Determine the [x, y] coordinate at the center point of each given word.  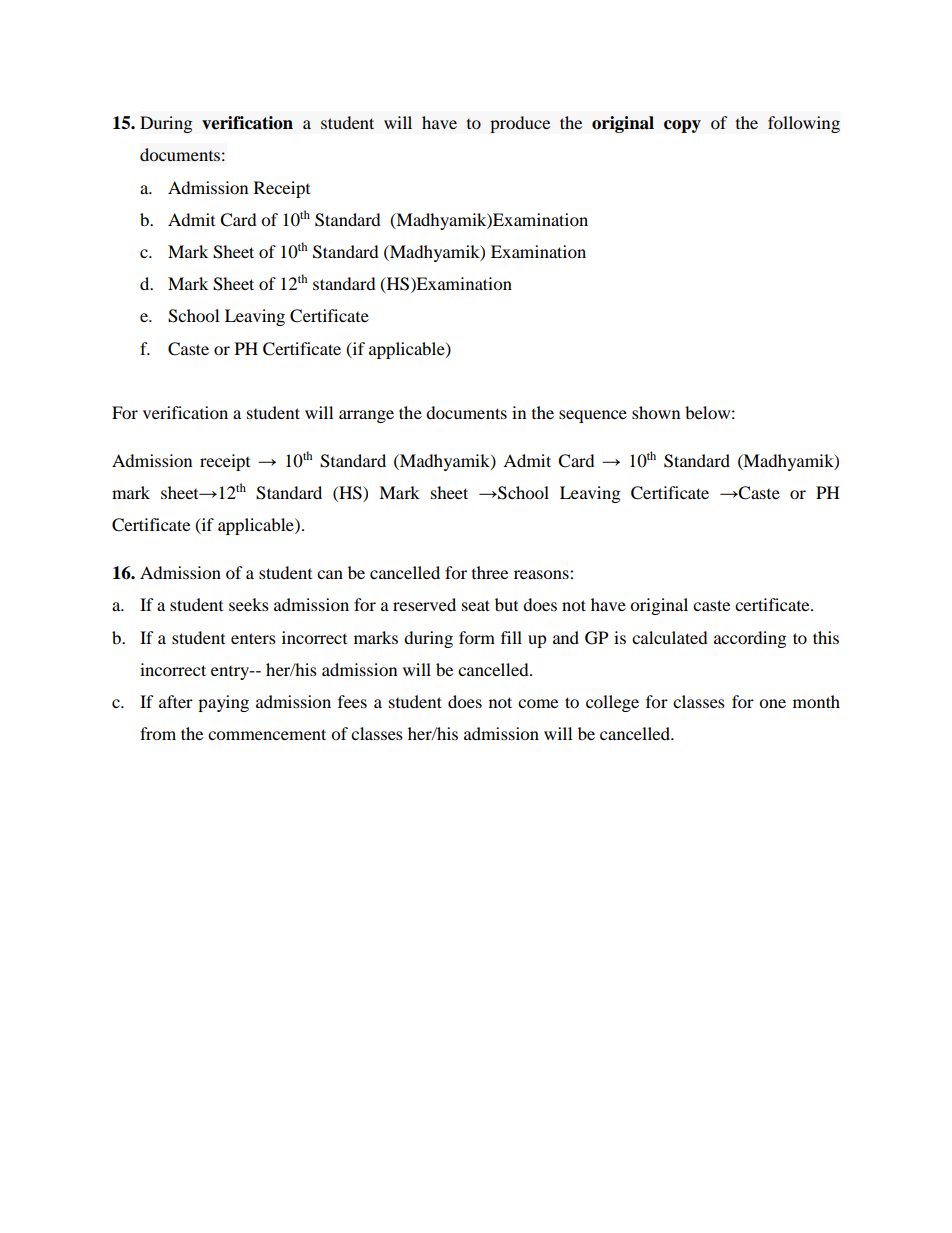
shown [656, 412]
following [804, 124]
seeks [249, 604]
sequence [593, 416]
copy [682, 126]
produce [520, 124]
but [506, 604]
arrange [366, 416]
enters [253, 638]
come [538, 703]
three [490, 572]
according [750, 639]
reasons [542, 574]
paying [223, 703]
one [772, 703]
